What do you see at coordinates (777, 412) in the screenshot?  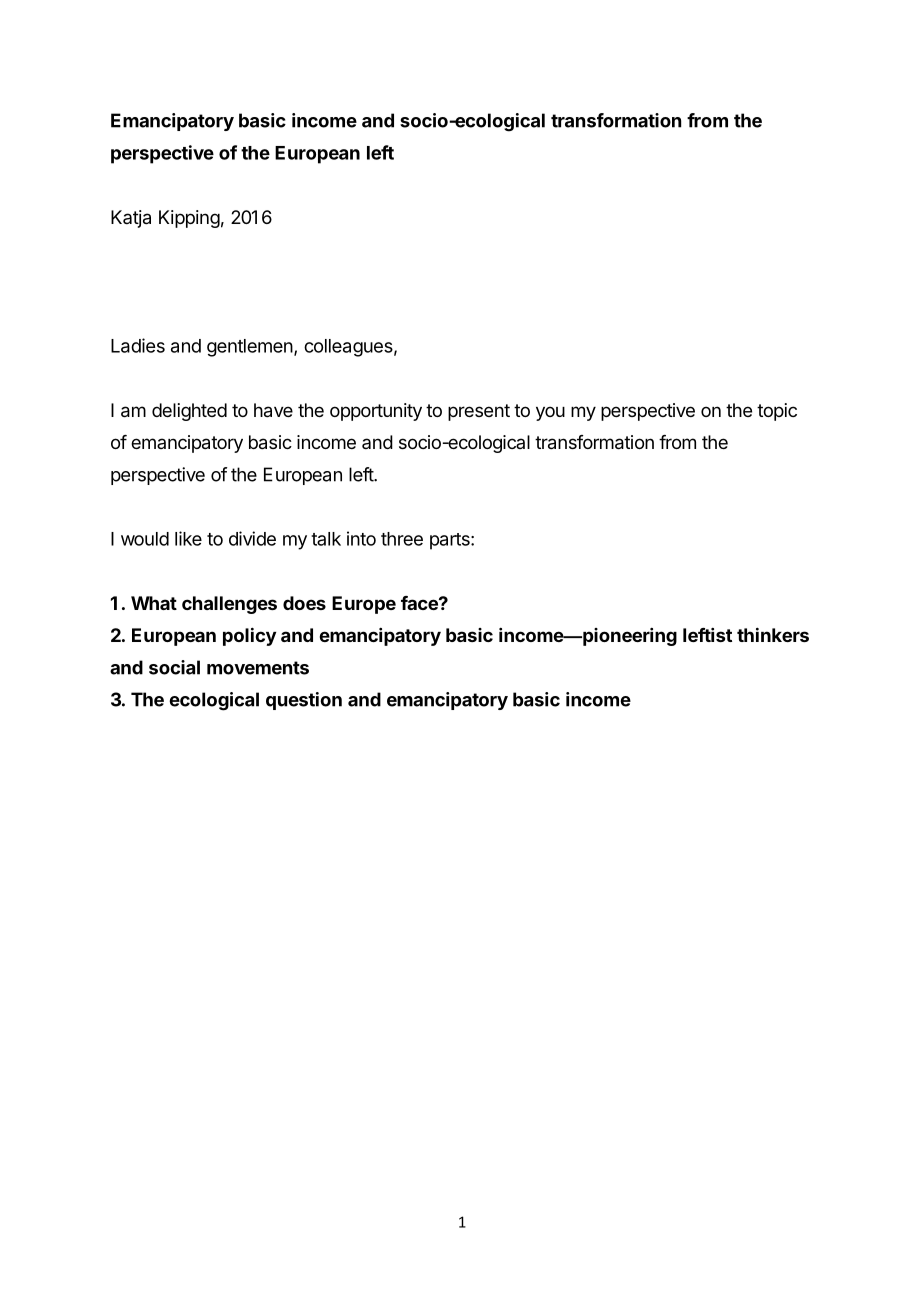 I see `topic` at bounding box center [777, 412].
